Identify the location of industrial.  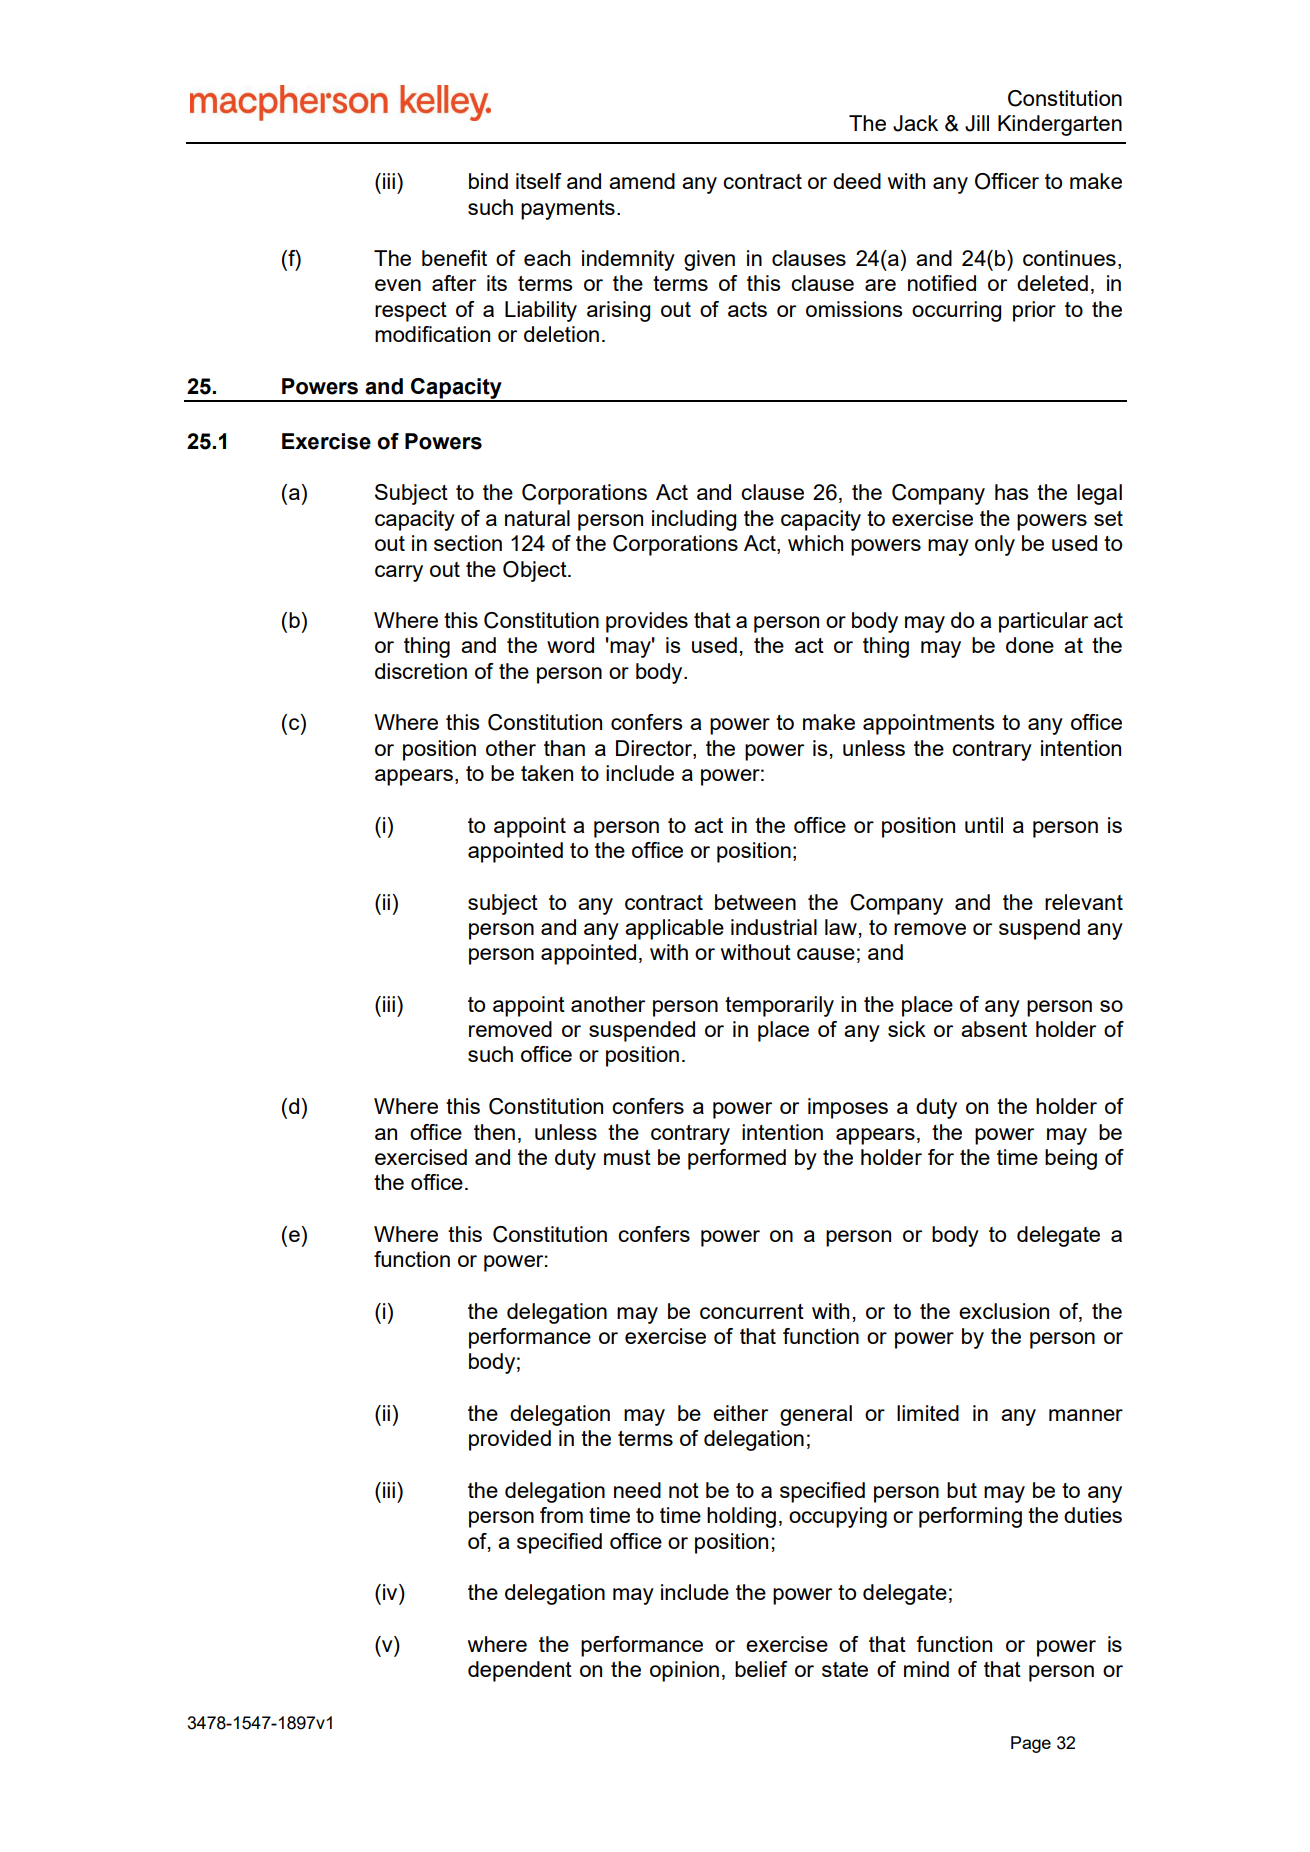
(774, 927).
